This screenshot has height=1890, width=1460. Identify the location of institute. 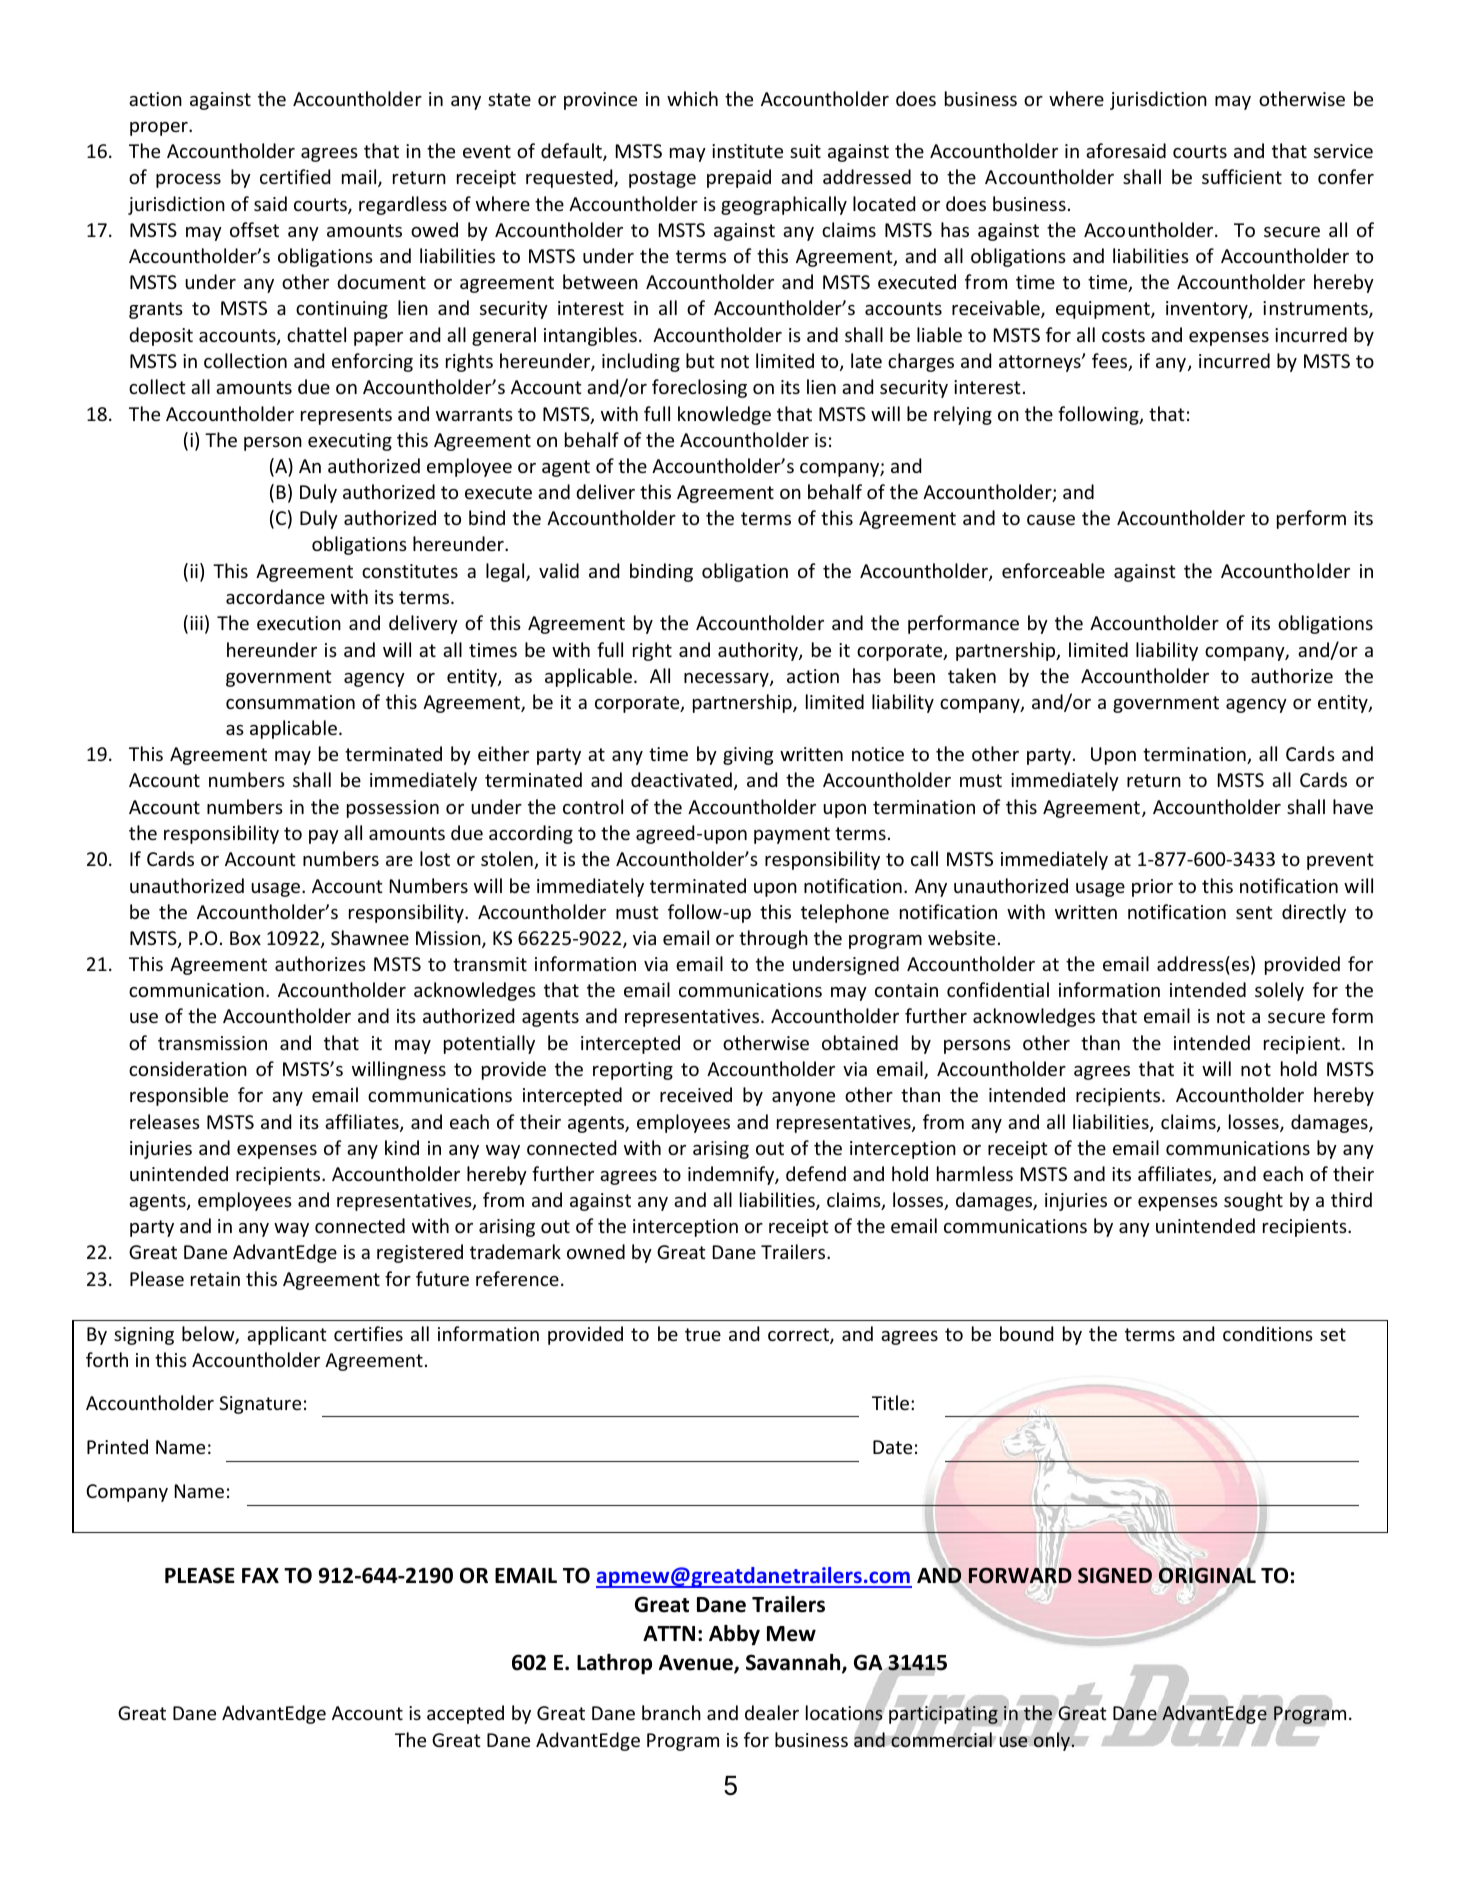
(747, 151).
